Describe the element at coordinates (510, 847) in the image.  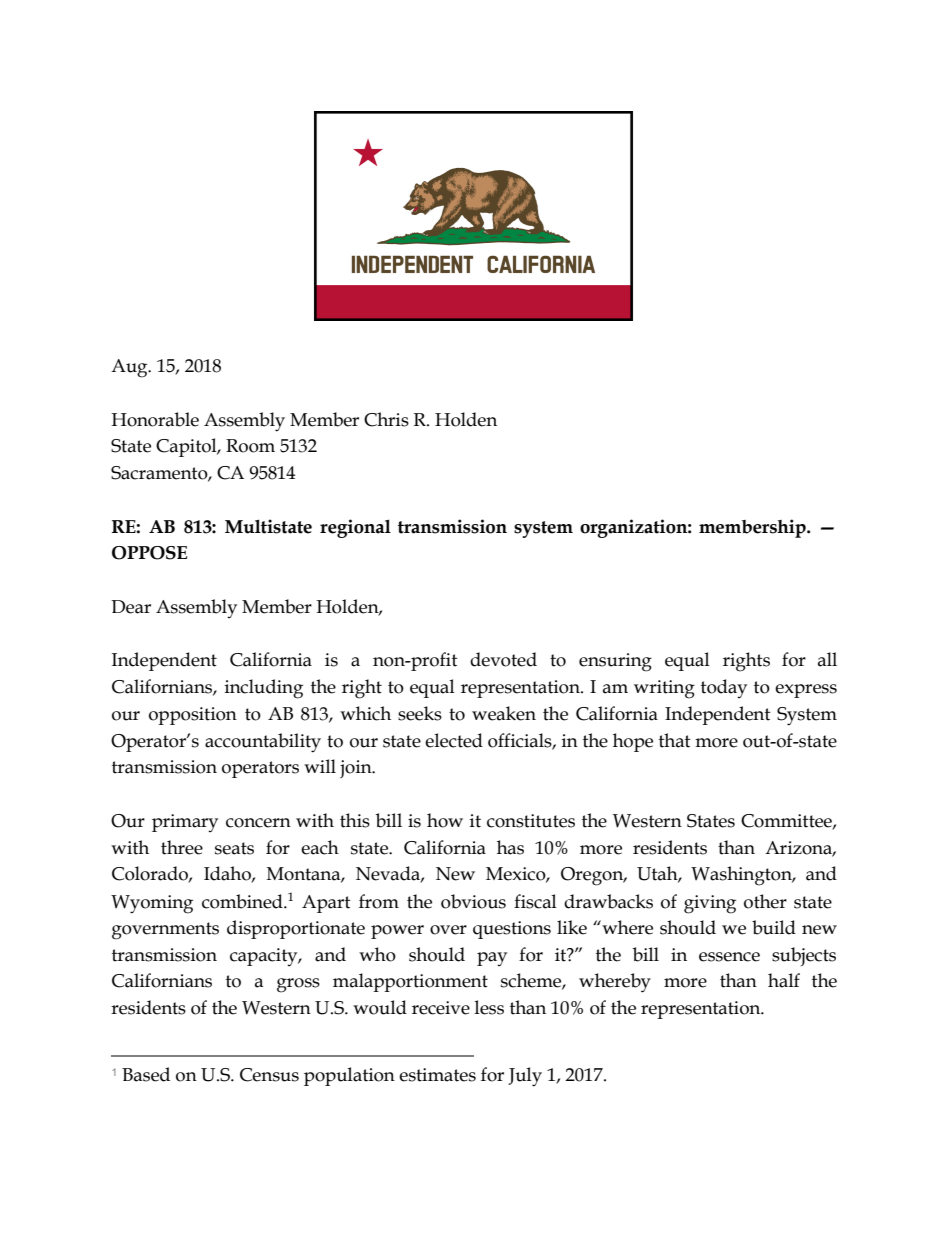
I see `has` at that location.
